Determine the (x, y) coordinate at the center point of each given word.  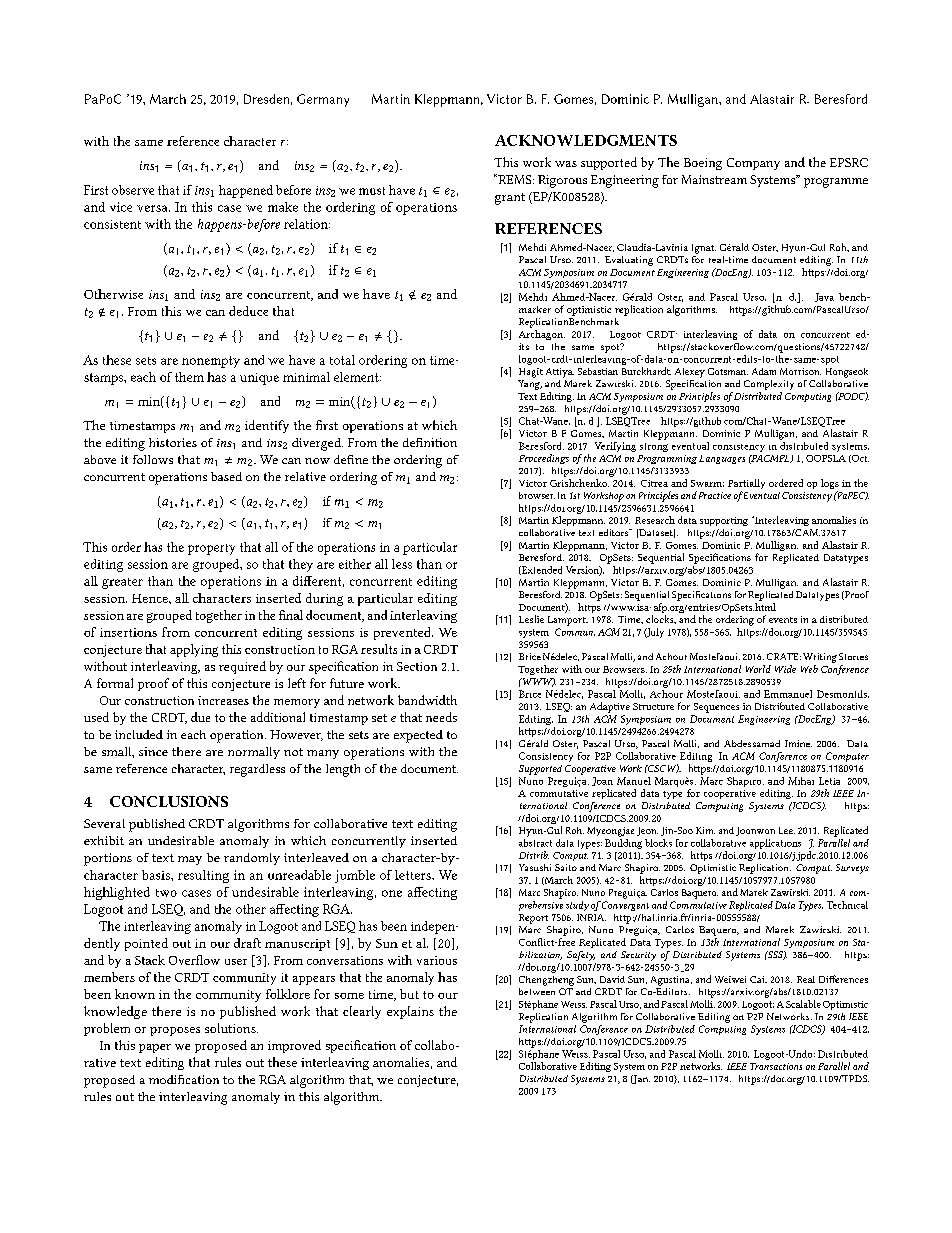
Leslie (531, 619)
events (783, 620)
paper (155, 1048)
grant (510, 199)
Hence (151, 598)
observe (133, 190)
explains (410, 1012)
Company (753, 164)
